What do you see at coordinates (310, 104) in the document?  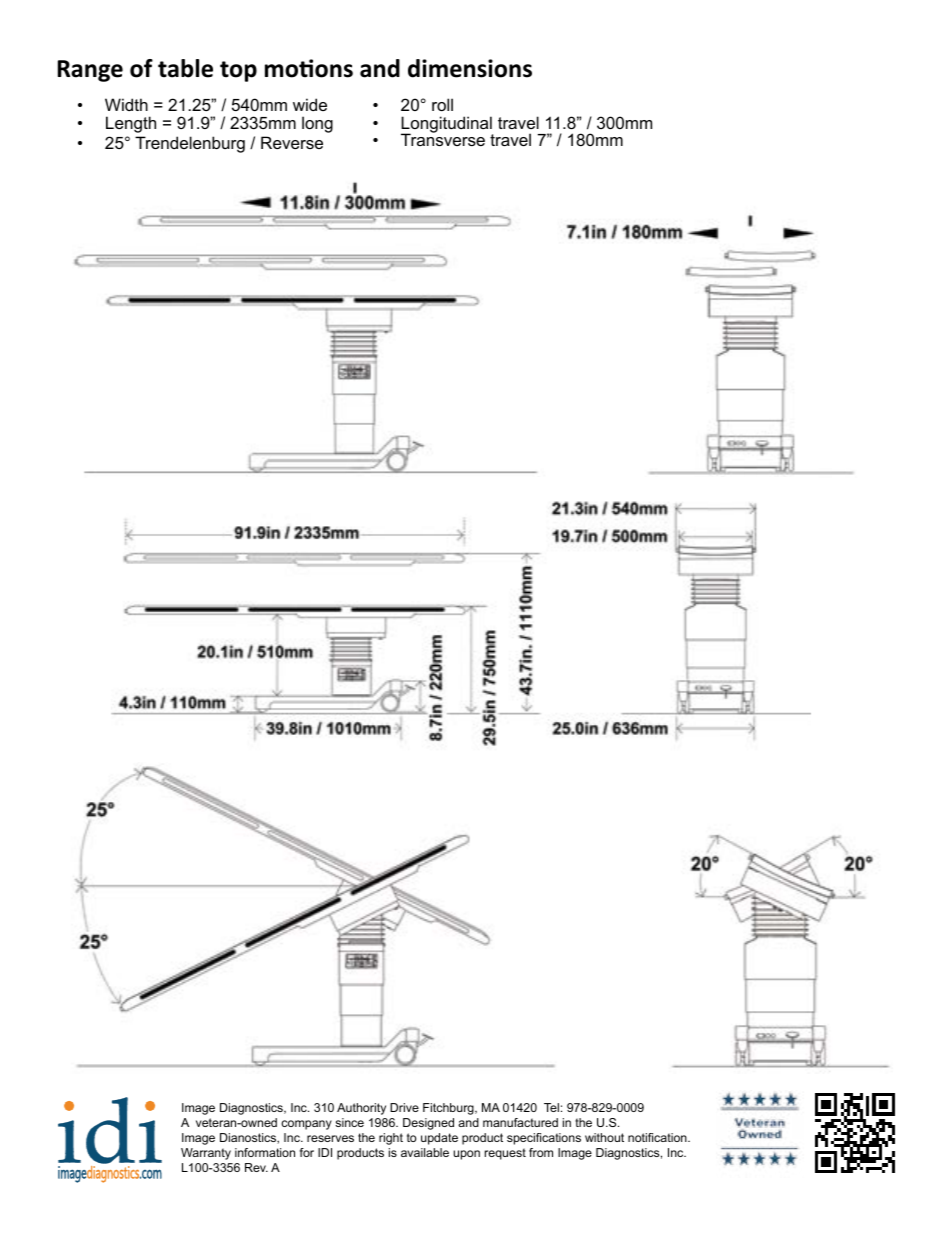 I see `wide` at bounding box center [310, 104].
